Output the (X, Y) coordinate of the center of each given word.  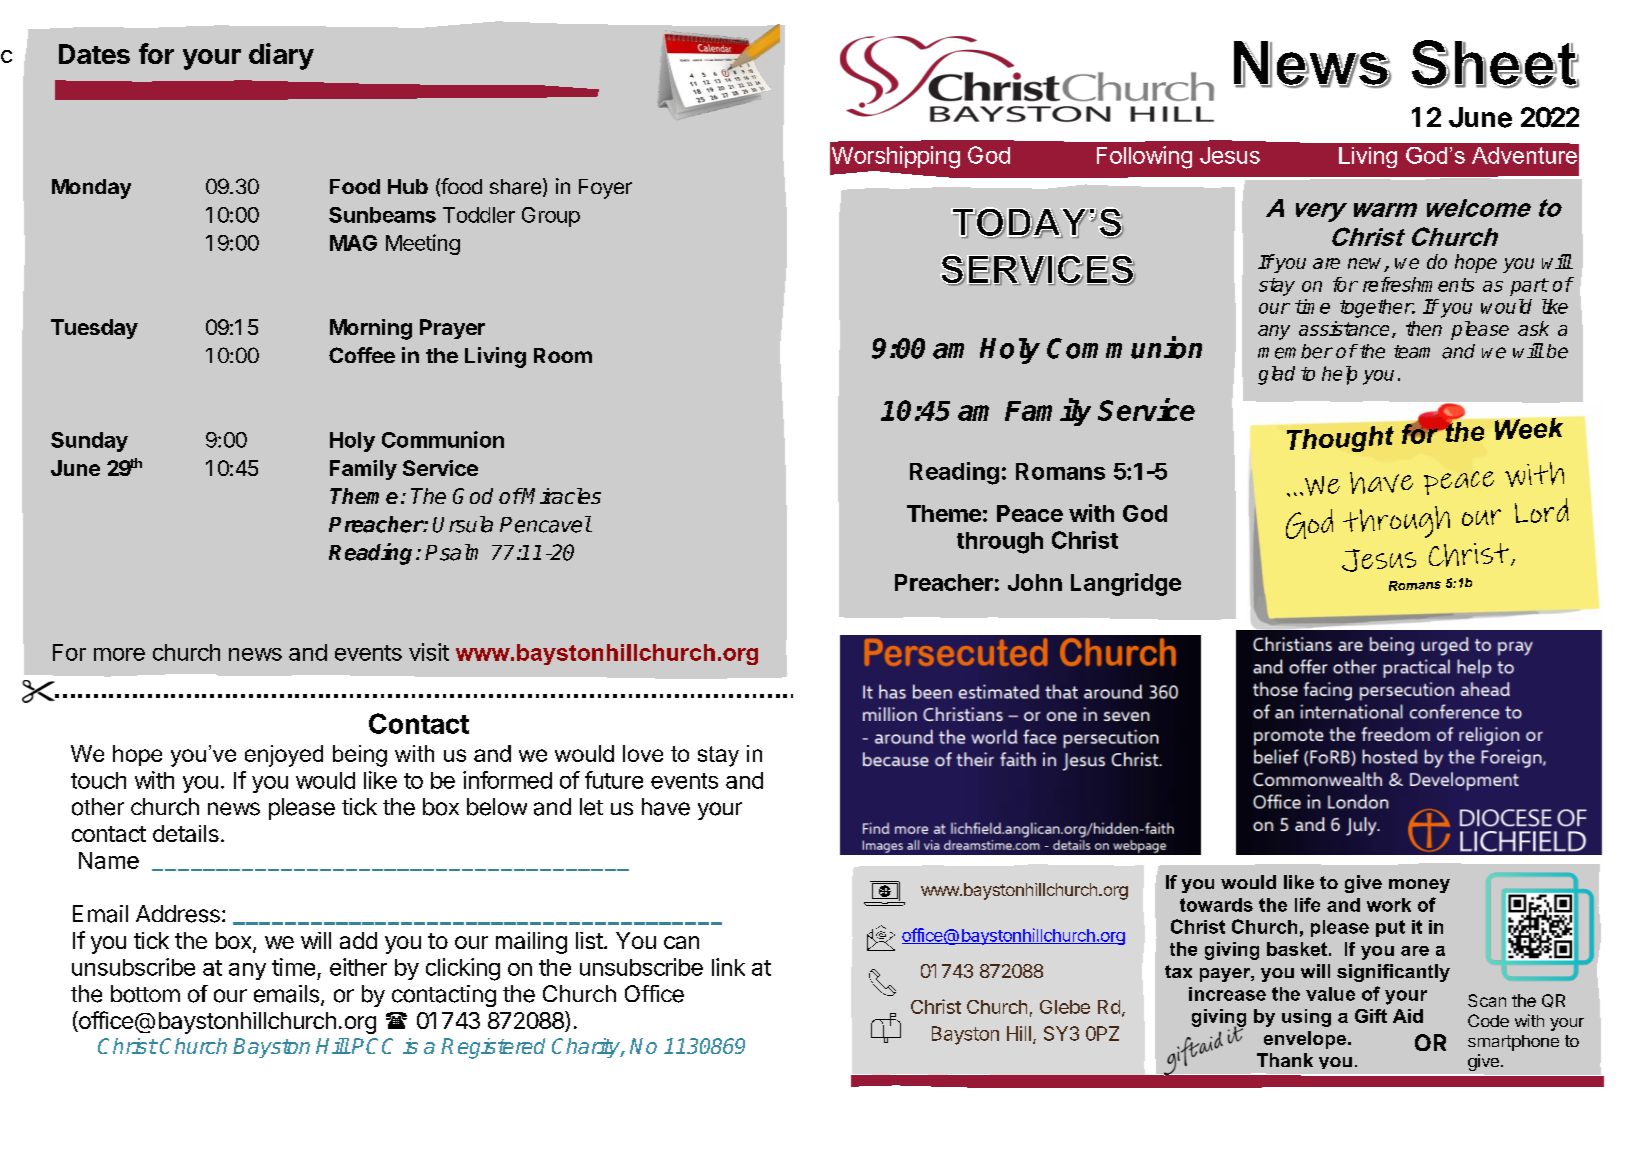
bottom (145, 994)
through (1000, 543)
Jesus (1230, 155)
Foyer (605, 189)
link (728, 967)
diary (281, 56)
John (1035, 582)
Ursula (463, 524)
